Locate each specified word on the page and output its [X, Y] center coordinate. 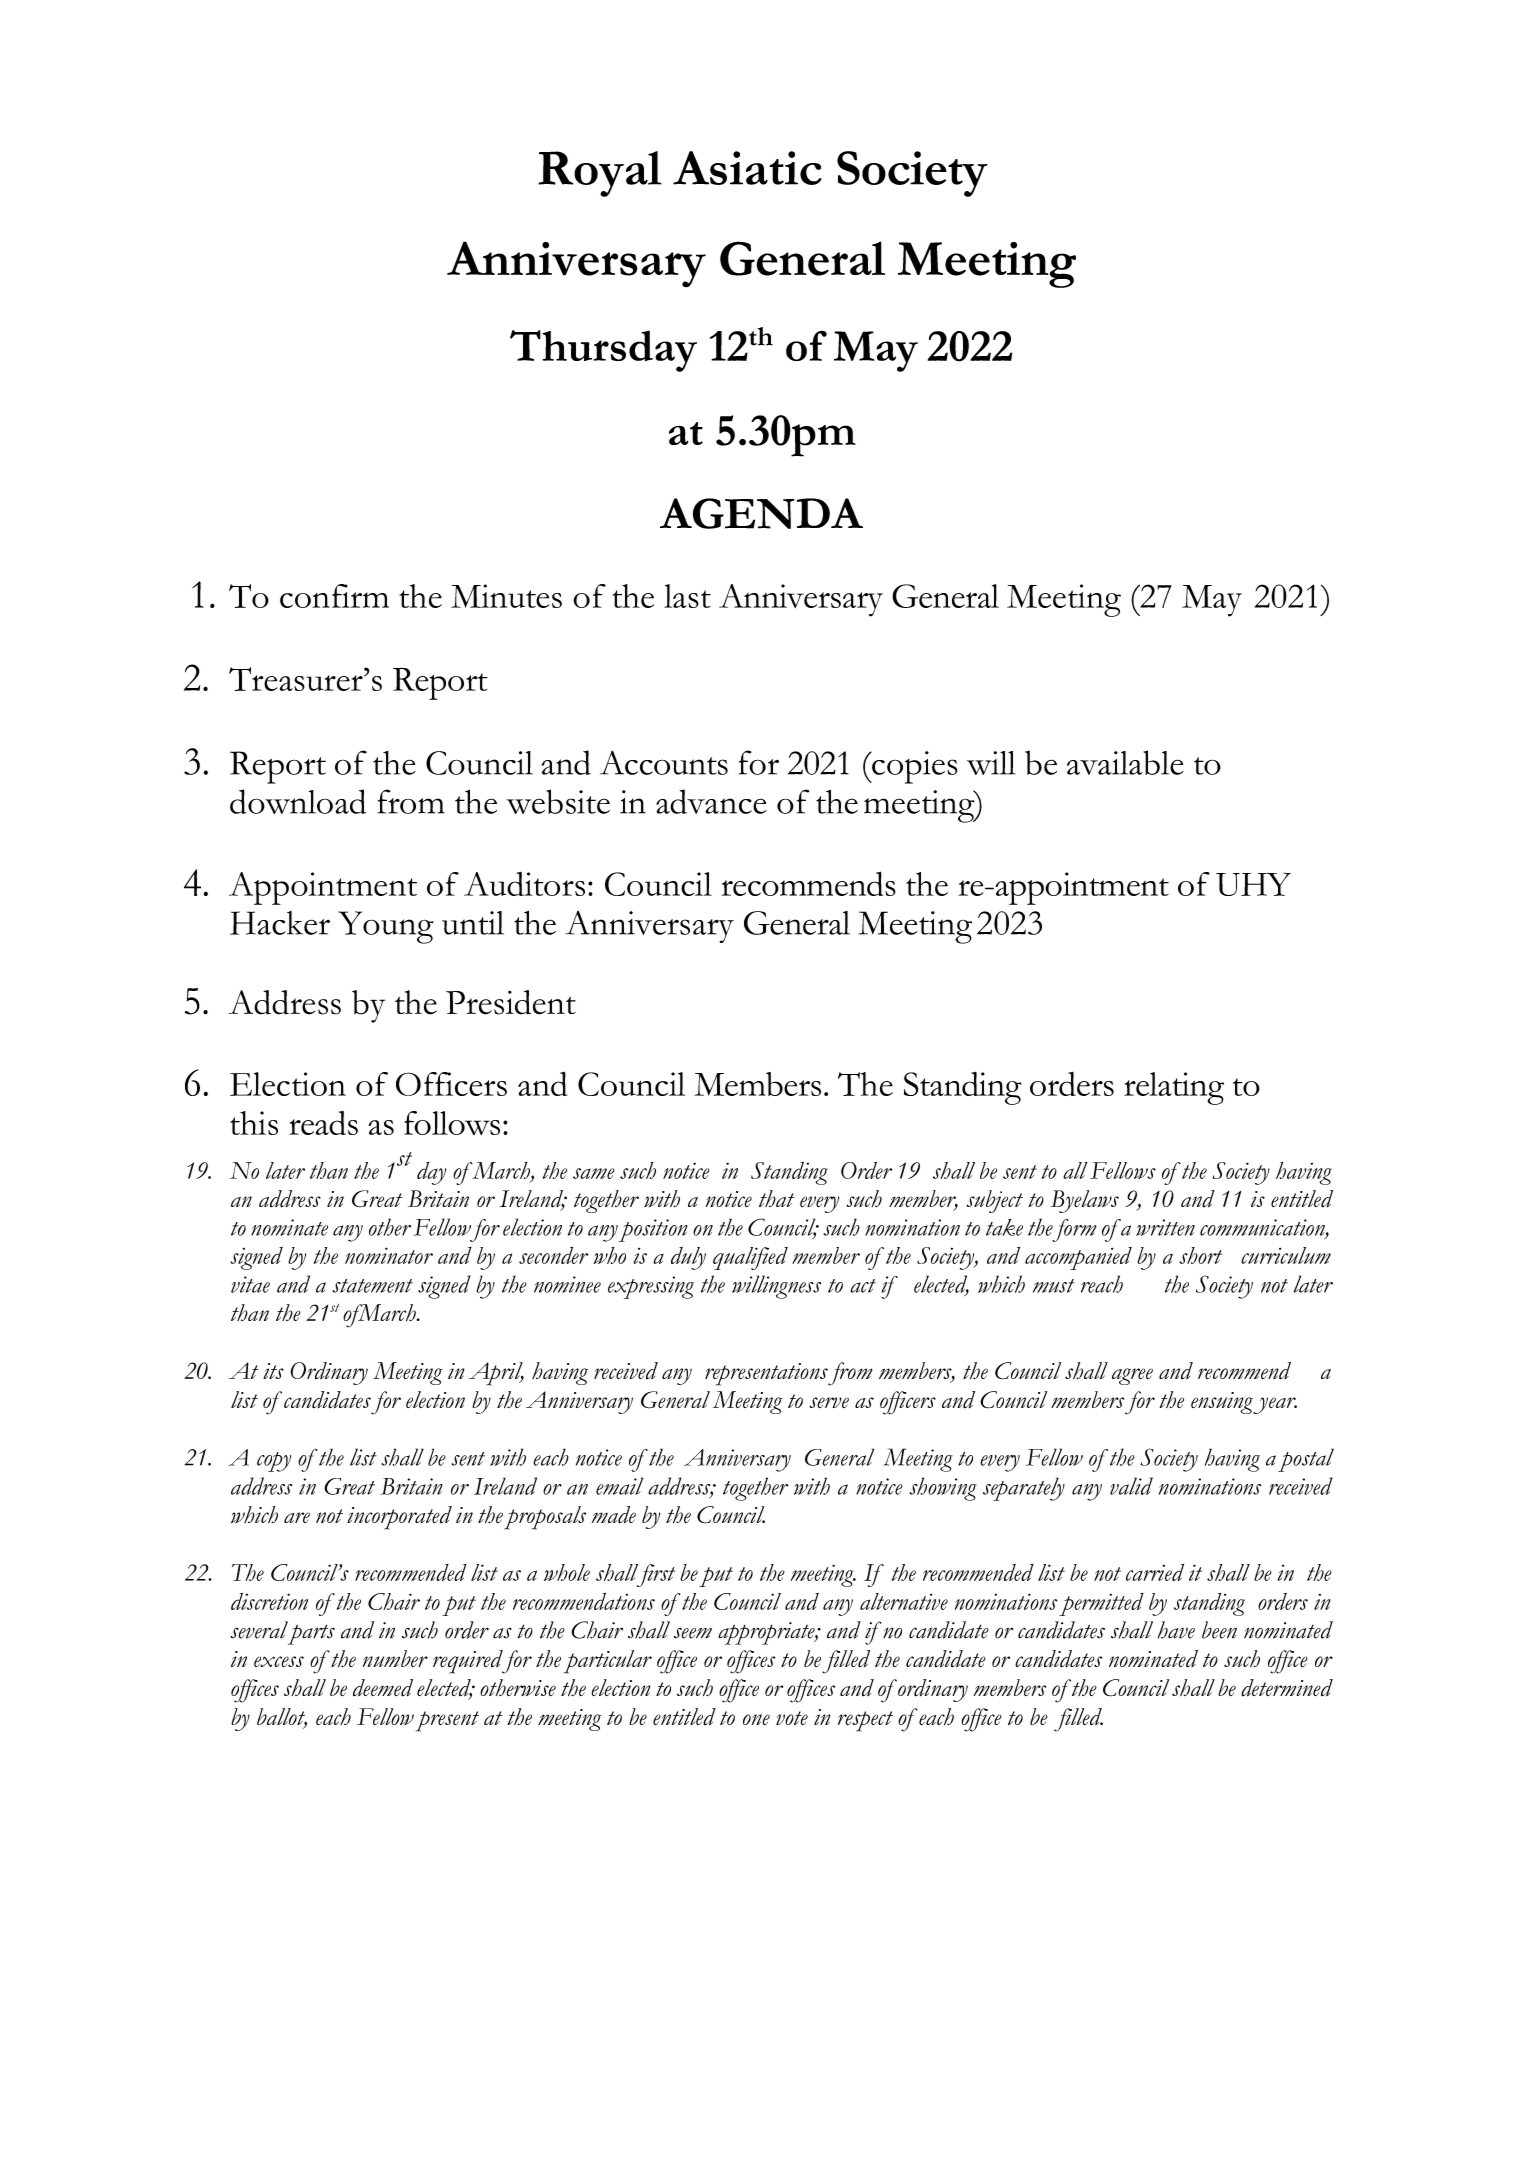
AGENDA [761, 513]
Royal [600, 174]
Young [386, 927]
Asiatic [747, 168]
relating [1174, 1088]
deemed [383, 1688]
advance [711, 801]
